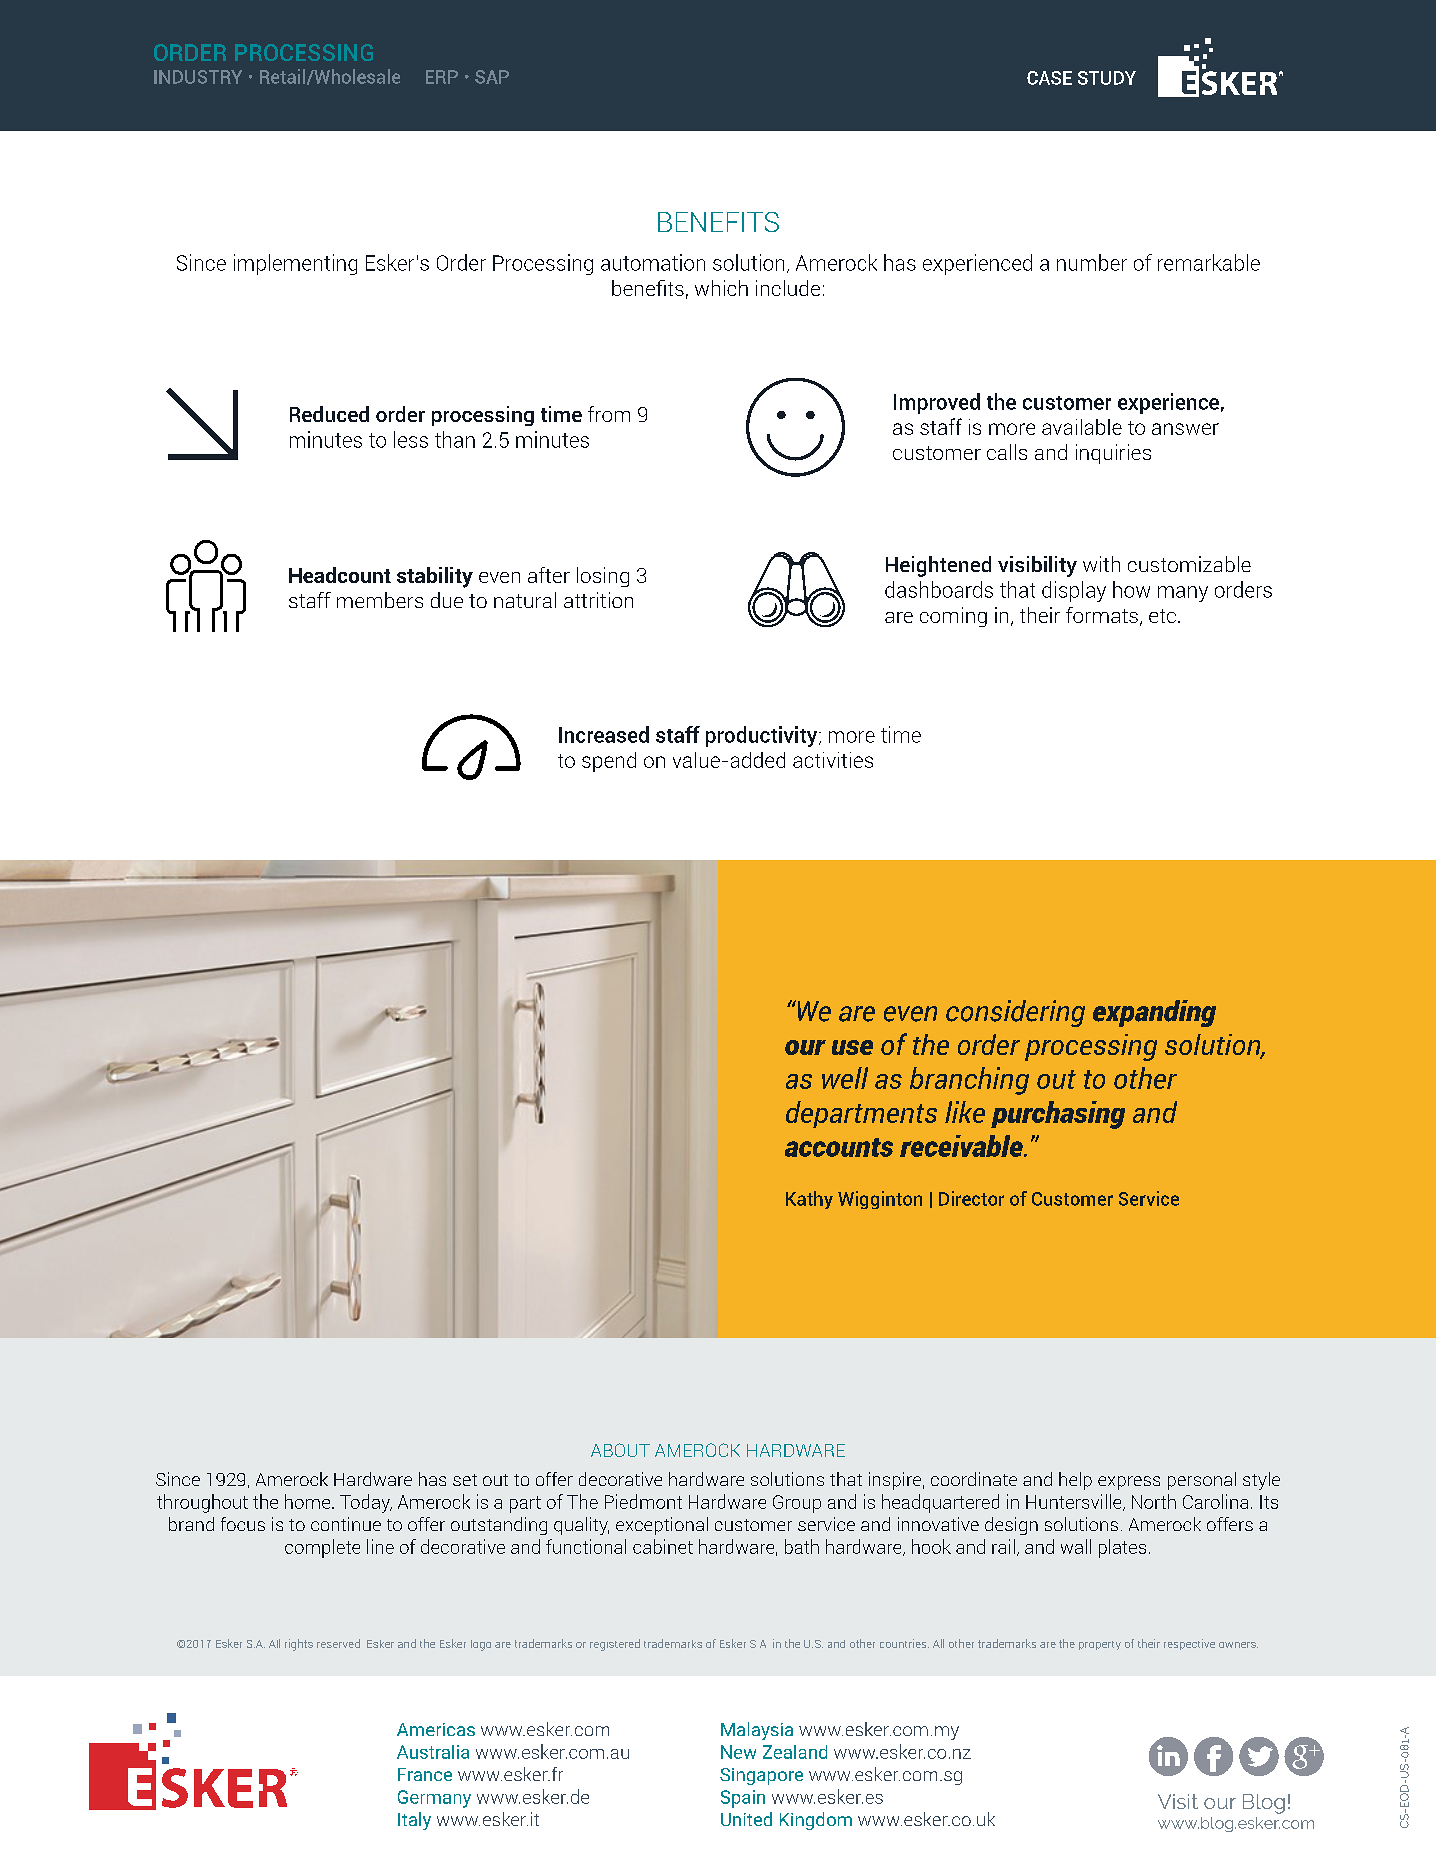 This image has height=1858, width=1436. Describe the element at coordinates (198, 77) in the image. I see `INDUSTRY` at that location.
